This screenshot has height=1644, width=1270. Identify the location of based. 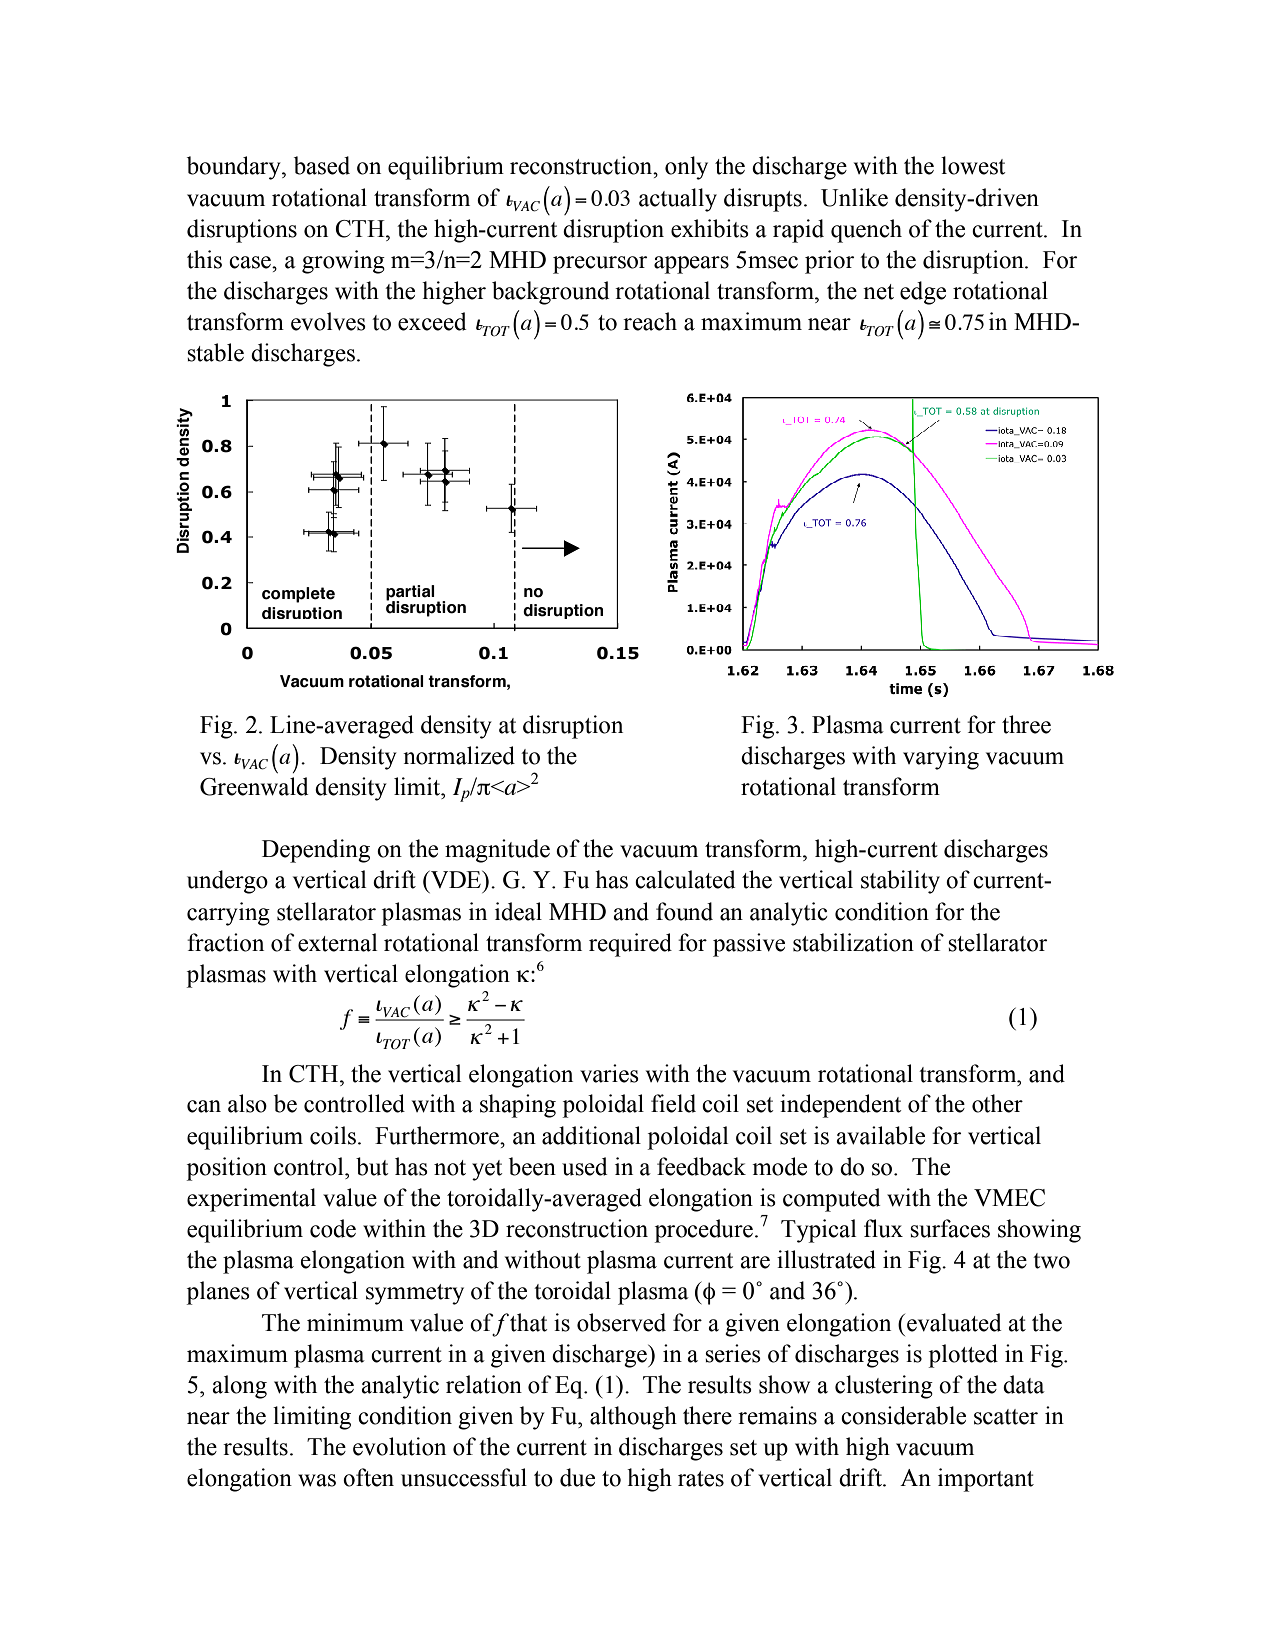
(322, 165).
